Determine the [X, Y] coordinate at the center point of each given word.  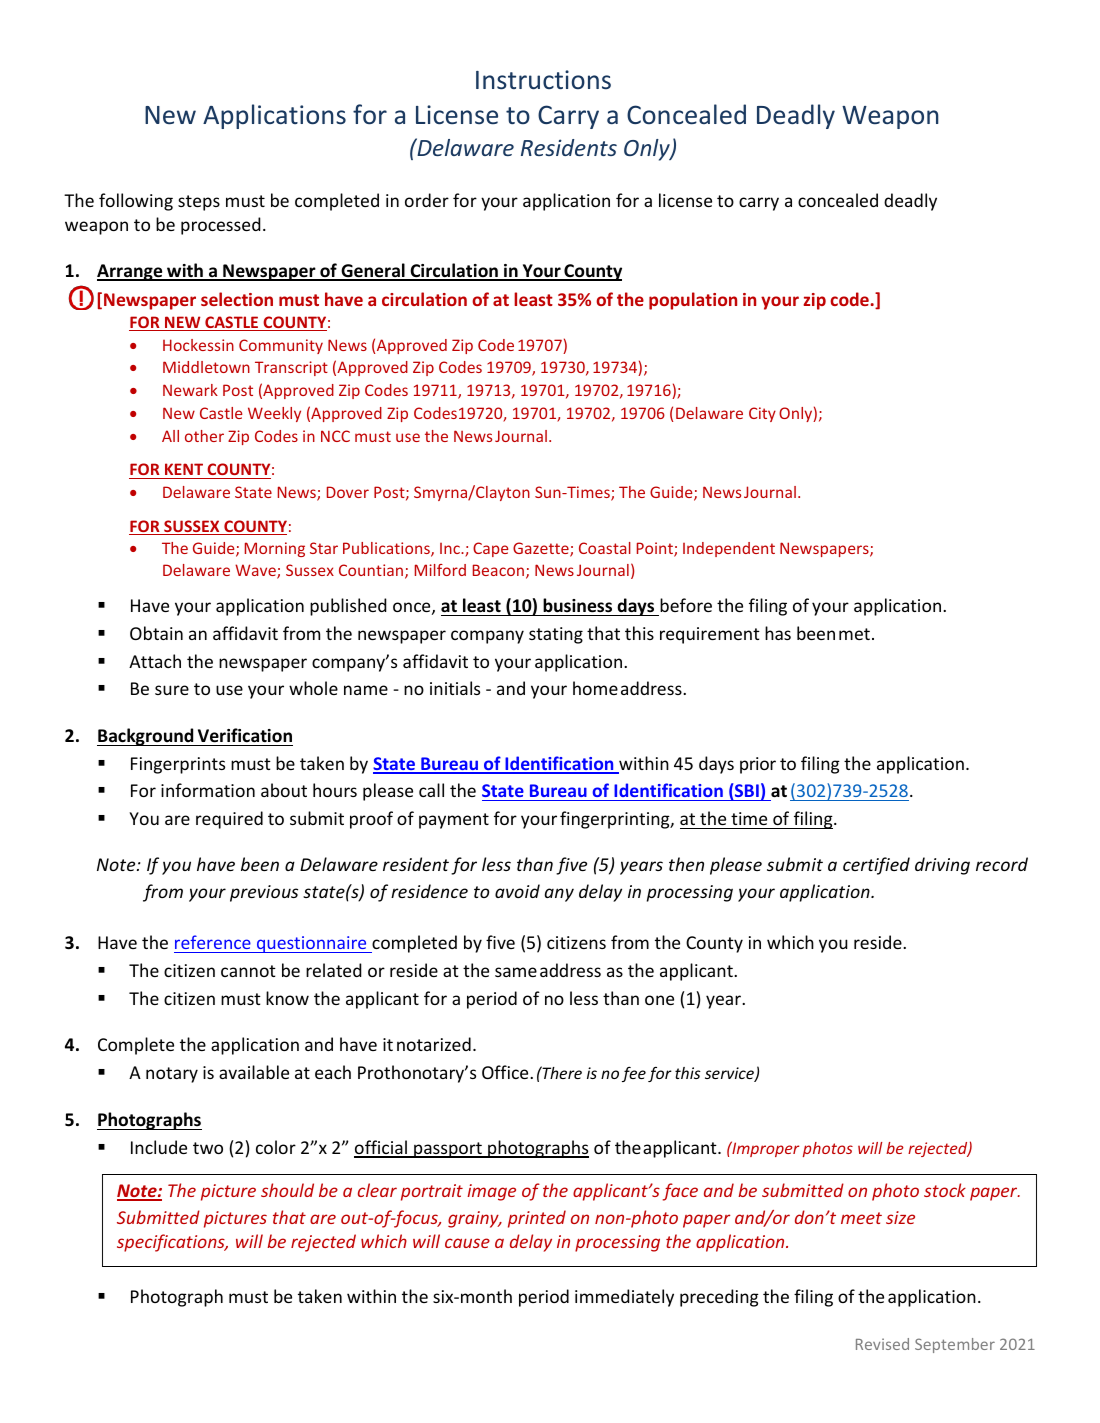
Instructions [543, 80]
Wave [256, 571]
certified [876, 866]
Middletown [206, 367]
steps [199, 203]
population [693, 301]
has [778, 633]
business [577, 605]
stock [945, 1190]
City [762, 414]
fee [634, 1074]
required [229, 820]
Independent [729, 549]
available [254, 1072]
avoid [517, 891]
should [287, 1190]
